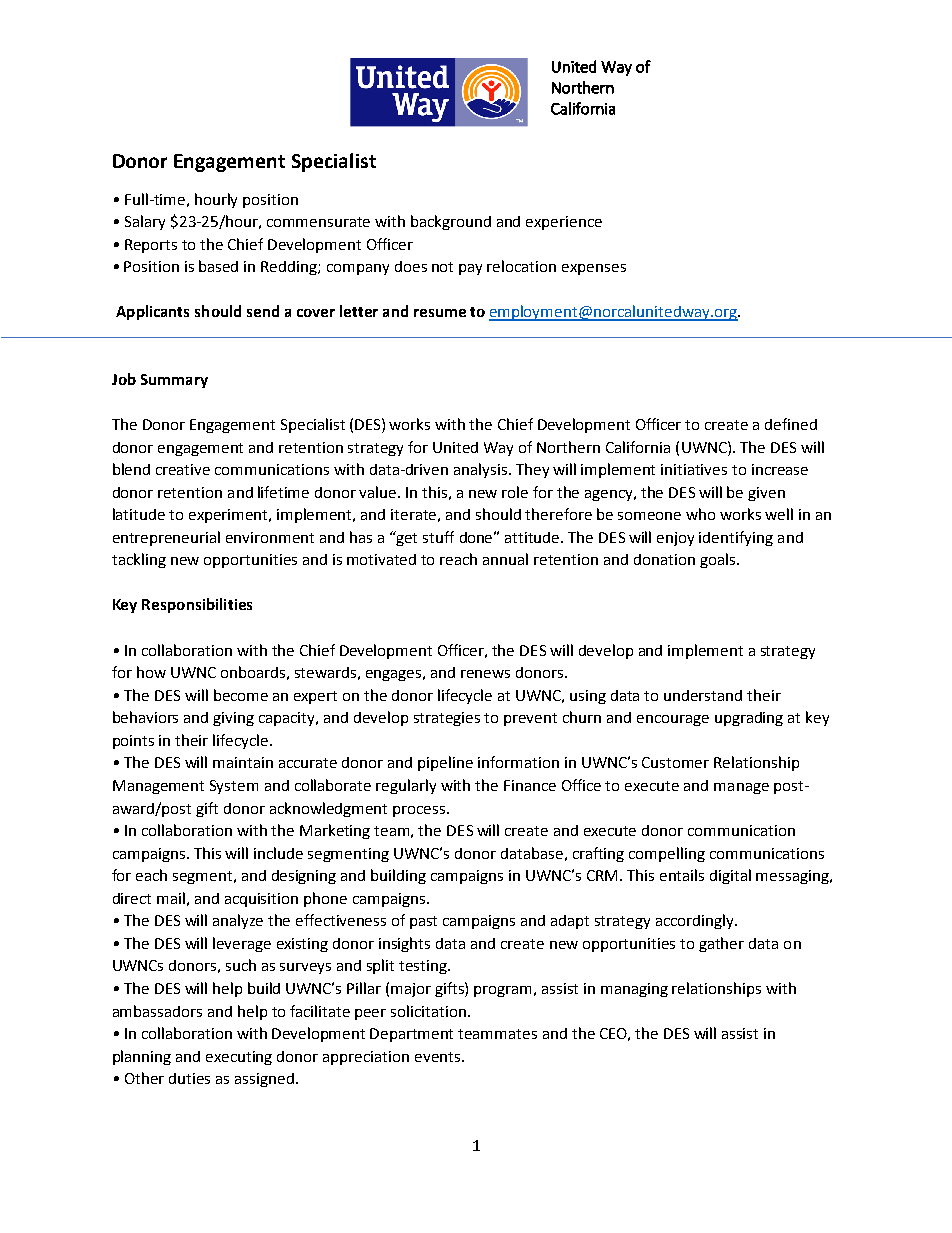 The image size is (952, 1233). What do you see at coordinates (218, 266) in the screenshot?
I see `based` at bounding box center [218, 266].
